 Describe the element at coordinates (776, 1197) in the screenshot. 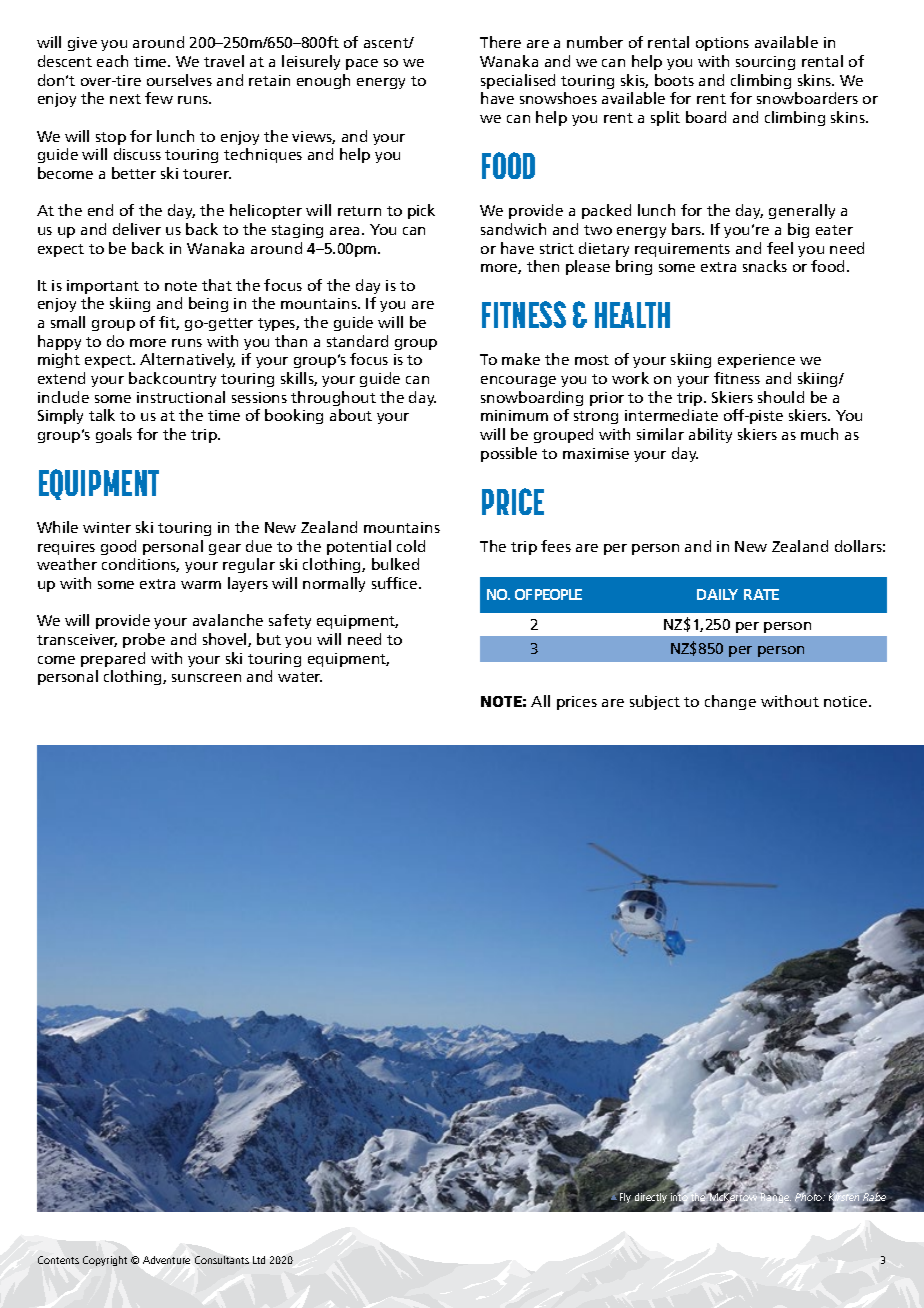

I see `Range` at that location.
